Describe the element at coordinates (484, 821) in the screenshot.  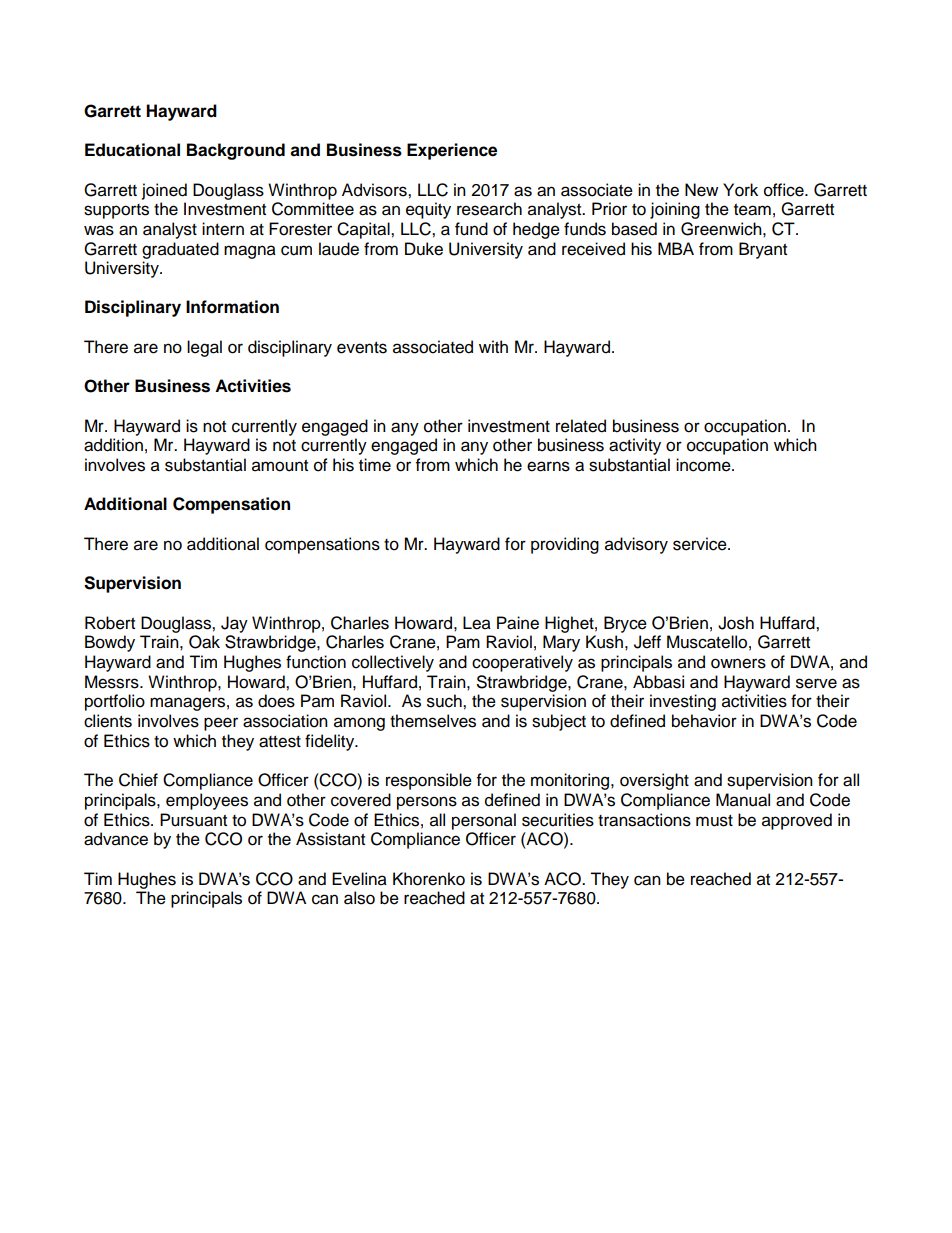
I see `personal` at that location.
